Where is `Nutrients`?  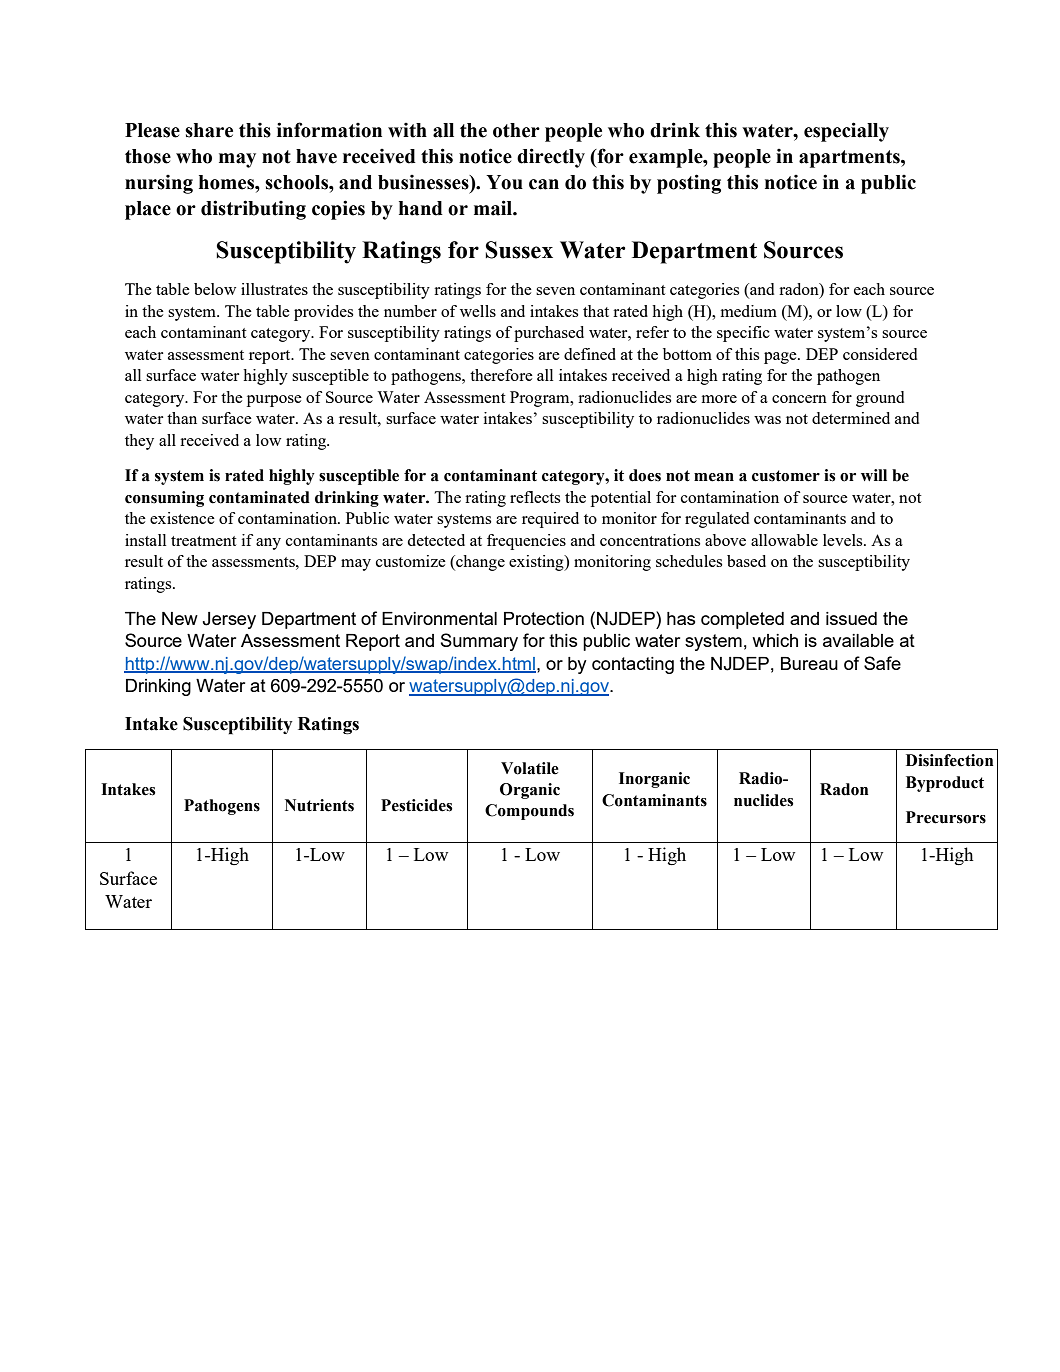 Nutrients is located at coordinates (319, 805).
